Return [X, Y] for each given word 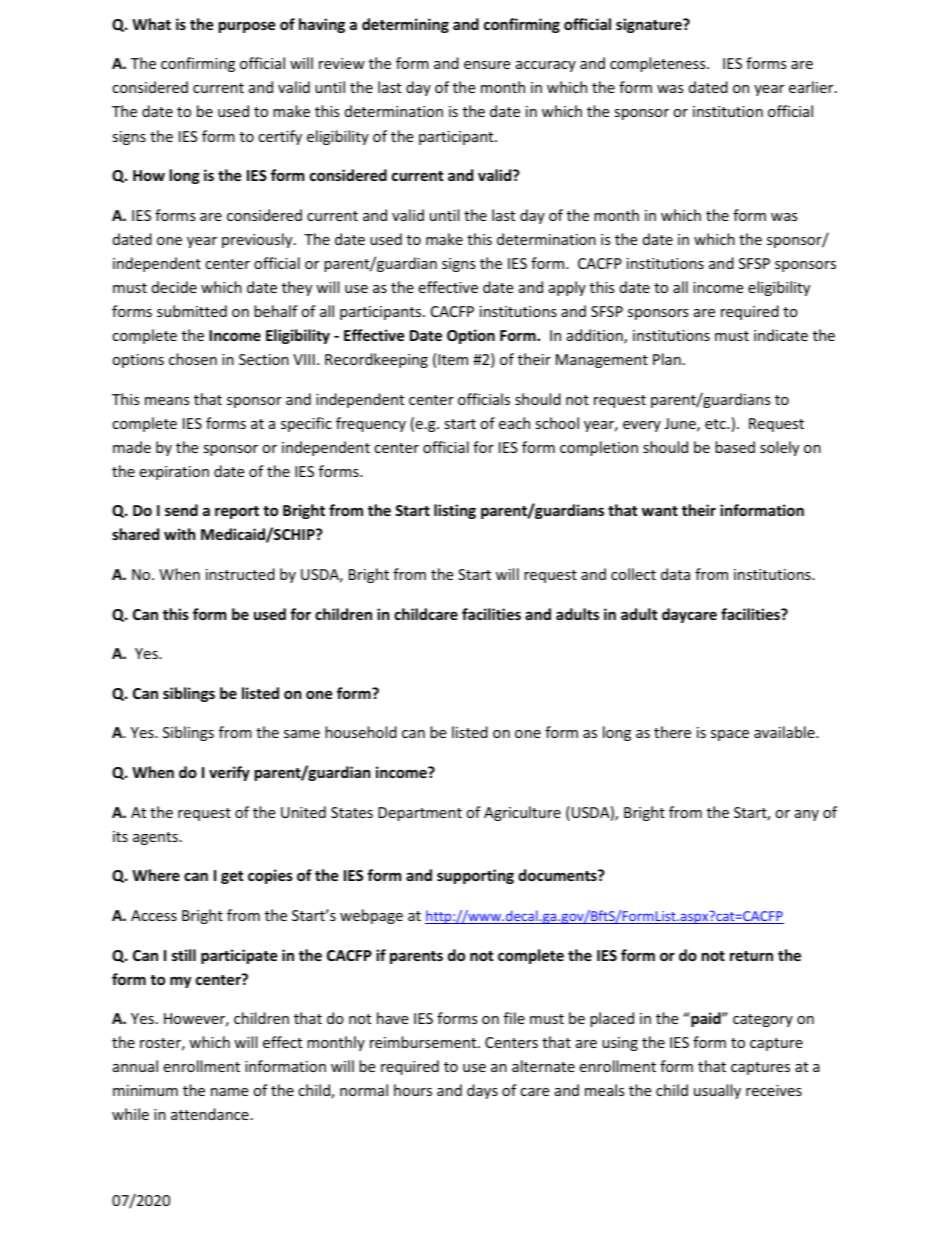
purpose [247, 27]
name [229, 1092]
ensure [487, 65]
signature [650, 25]
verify [229, 773]
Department [420, 814]
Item [453, 359]
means [167, 401]
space [730, 735]
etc [716, 424]
